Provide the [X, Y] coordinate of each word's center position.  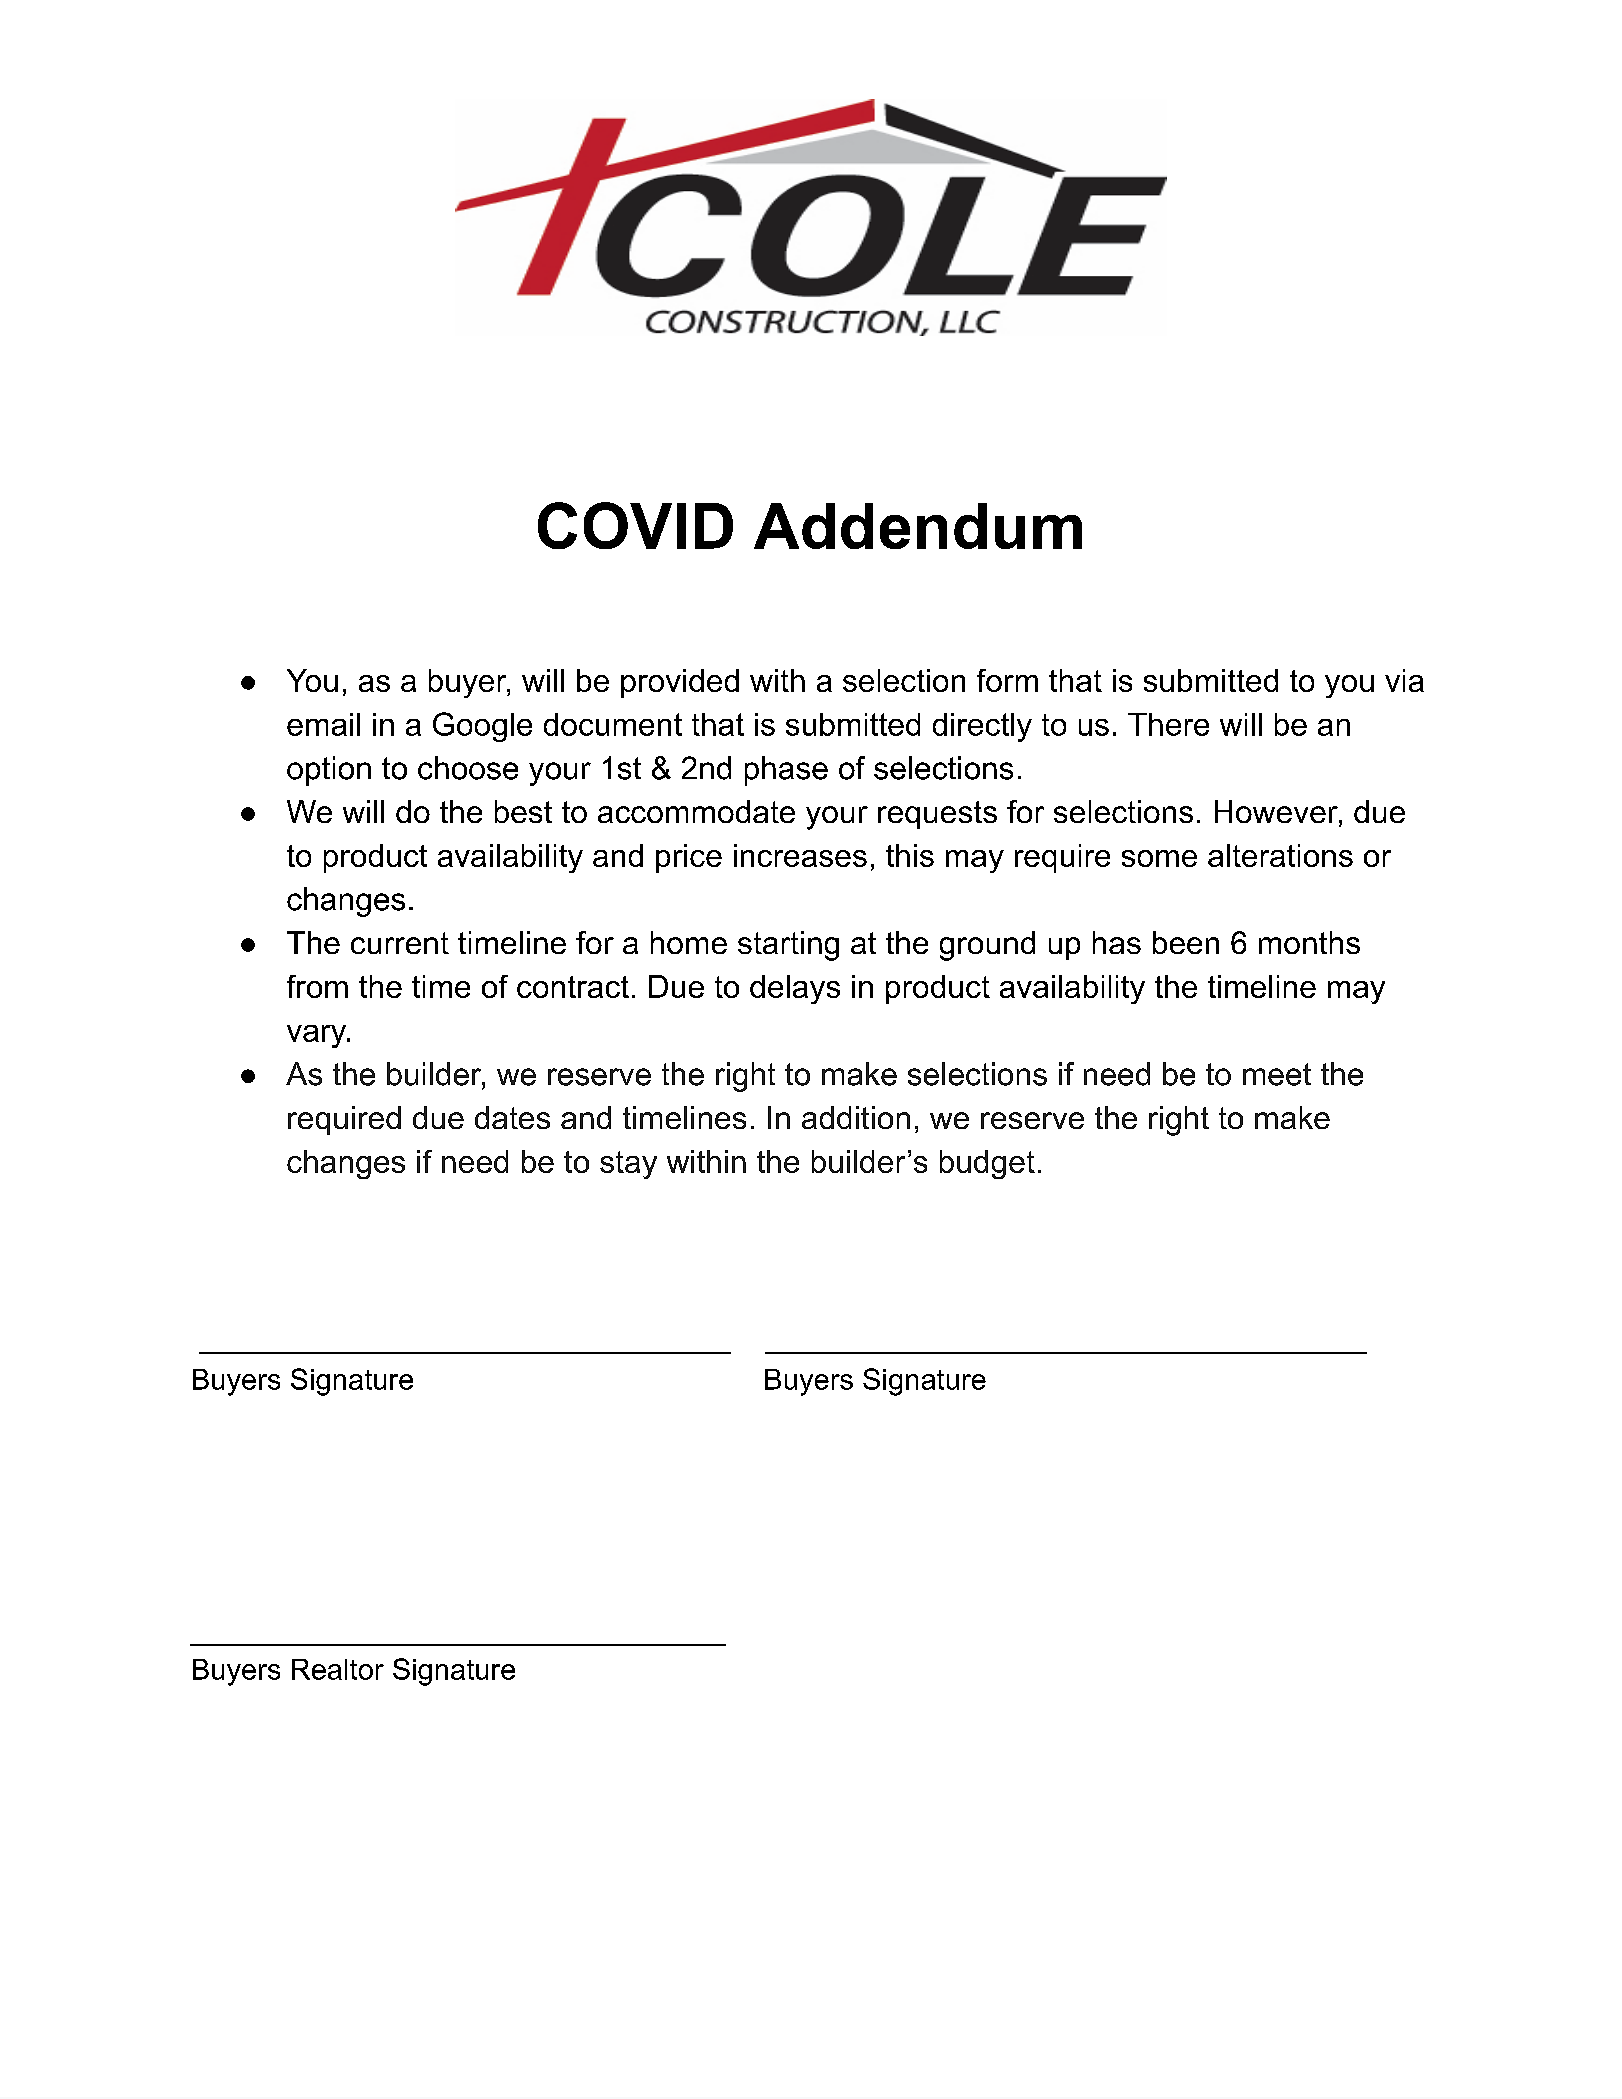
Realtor [338, 1669]
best [523, 811]
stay [628, 1165]
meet [1277, 1074]
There [1168, 724]
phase [786, 771]
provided [680, 683]
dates [512, 1117]
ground [987, 946]
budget [987, 1164]
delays [795, 989]
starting [788, 946]
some [1159, 858]
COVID [635, 525]
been [1186, 942]
